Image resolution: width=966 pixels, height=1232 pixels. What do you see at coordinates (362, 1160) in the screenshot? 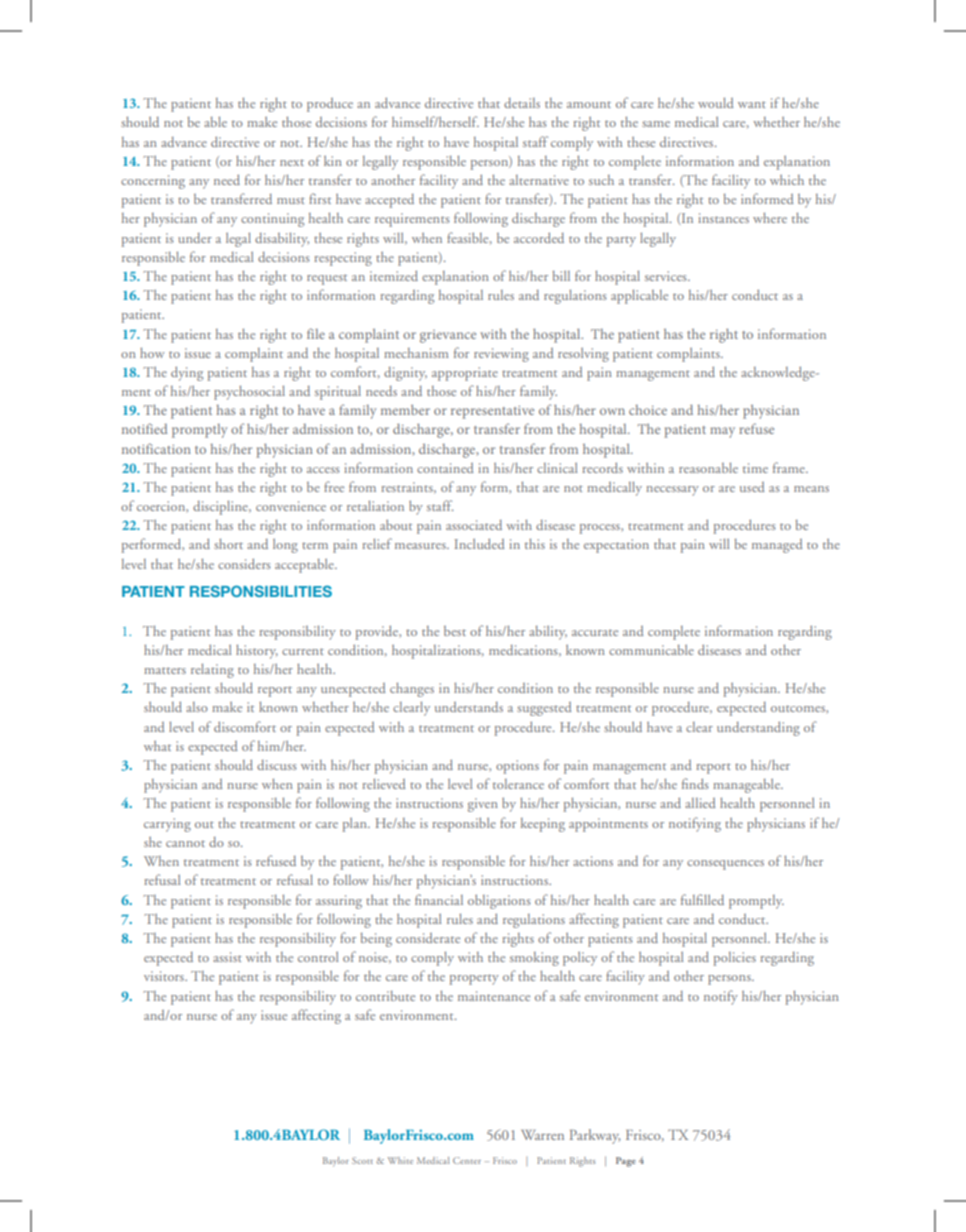
I see `Scott` at bounding box center [362, 1160].
